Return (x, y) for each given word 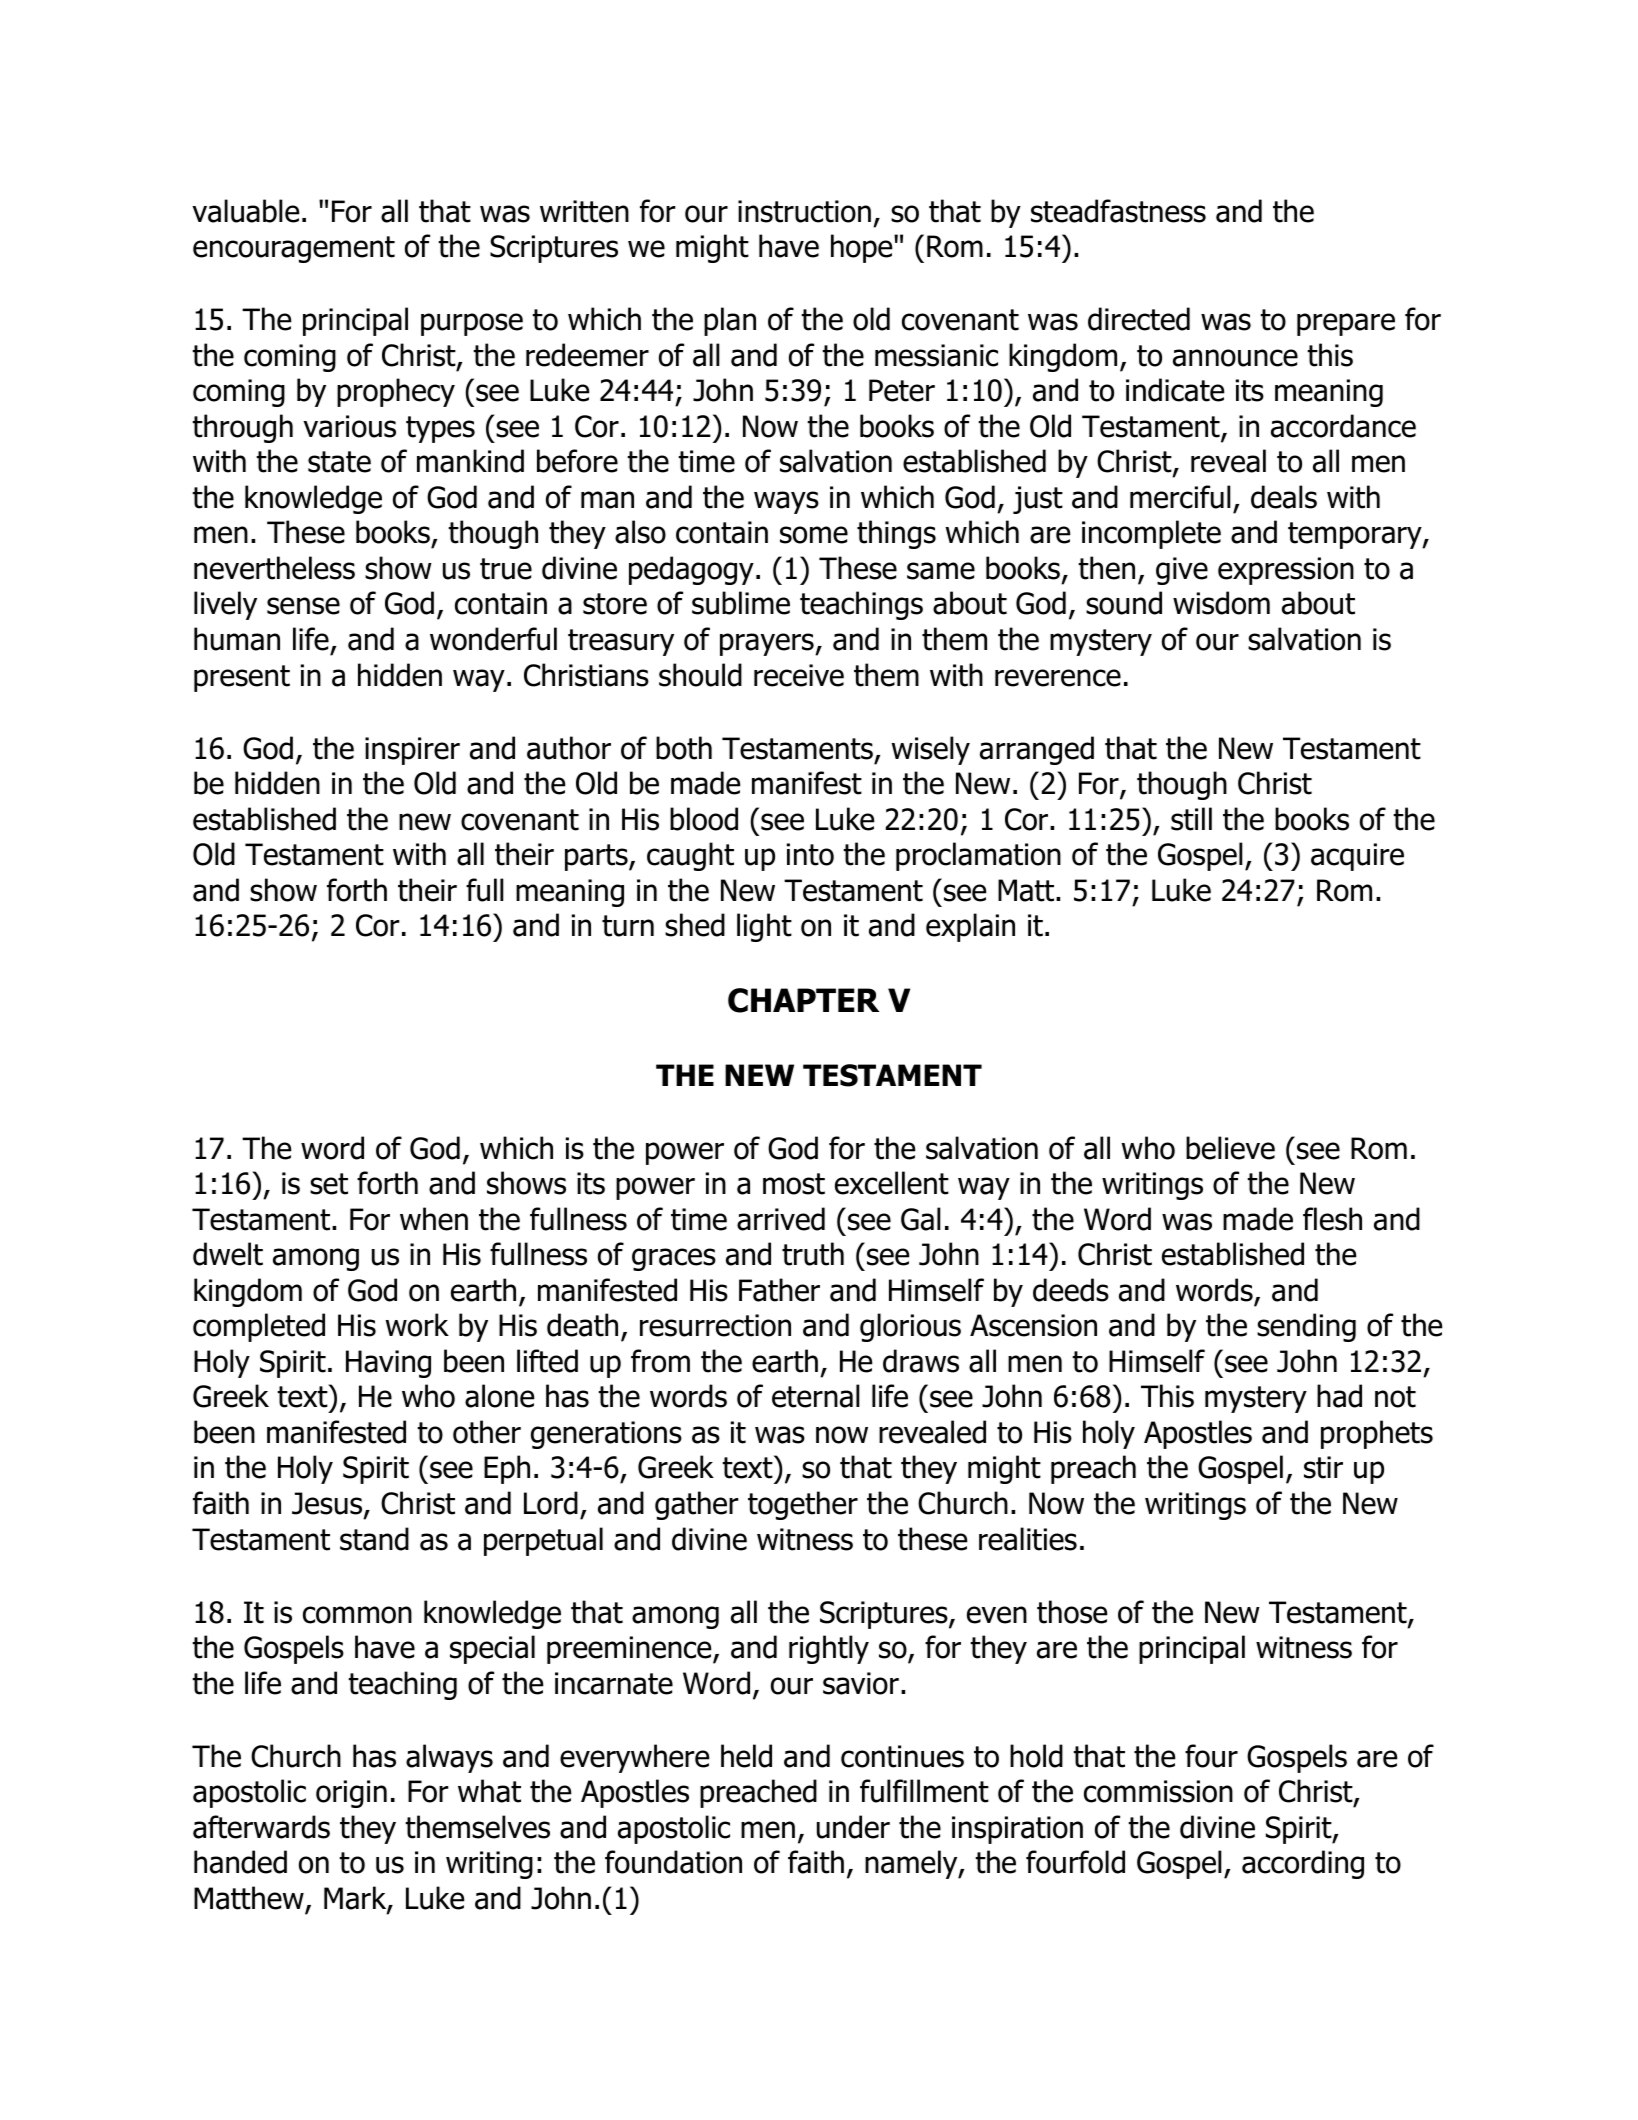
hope (863, 248)
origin (351, 1794)
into (810, 854)
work (417, 1325)
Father (779, 1290)
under (853, 1827)
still (1191, 819)
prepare (1346, 324)
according (1303, 1864)
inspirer (412, 751)
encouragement (294, 249)
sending (1306, 1327)
